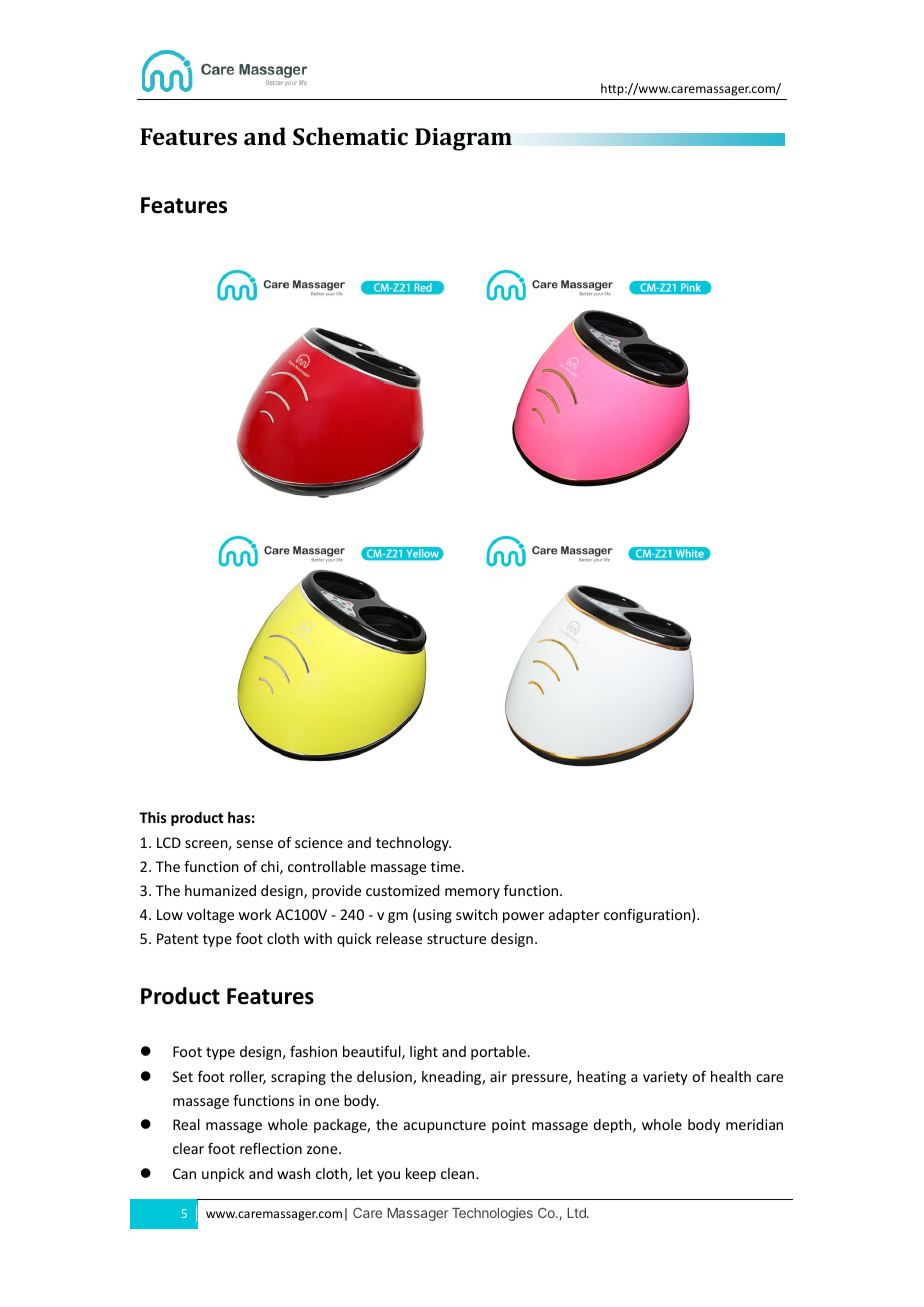 Image resolution: width=924 pixels, height=1307 pixels. What do you see at coordinates (574, 916) in the image?
I see `adapter` at bounding box center [574, 916].
